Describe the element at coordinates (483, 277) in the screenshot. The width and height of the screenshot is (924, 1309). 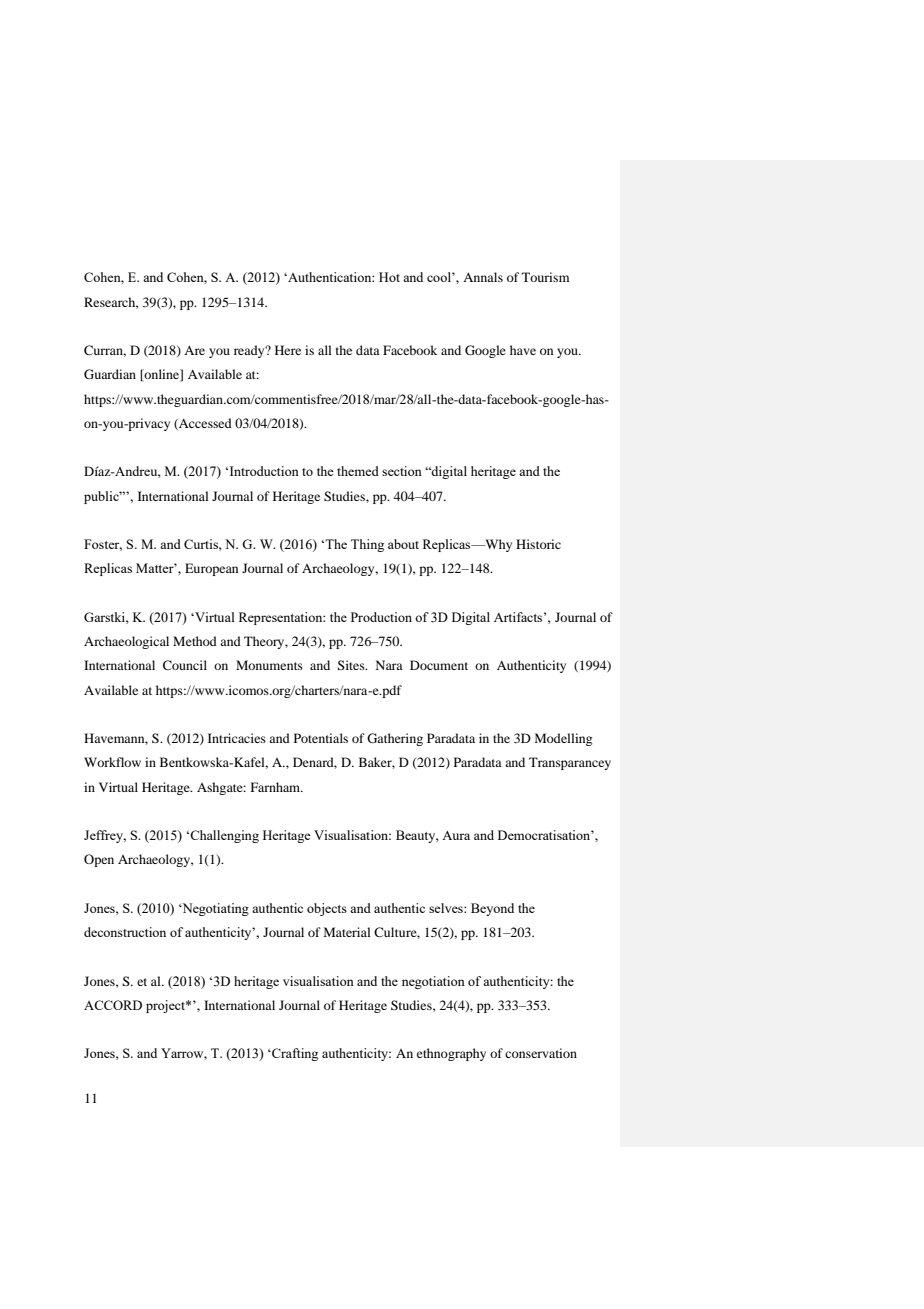
I see `Annals` at that location.
